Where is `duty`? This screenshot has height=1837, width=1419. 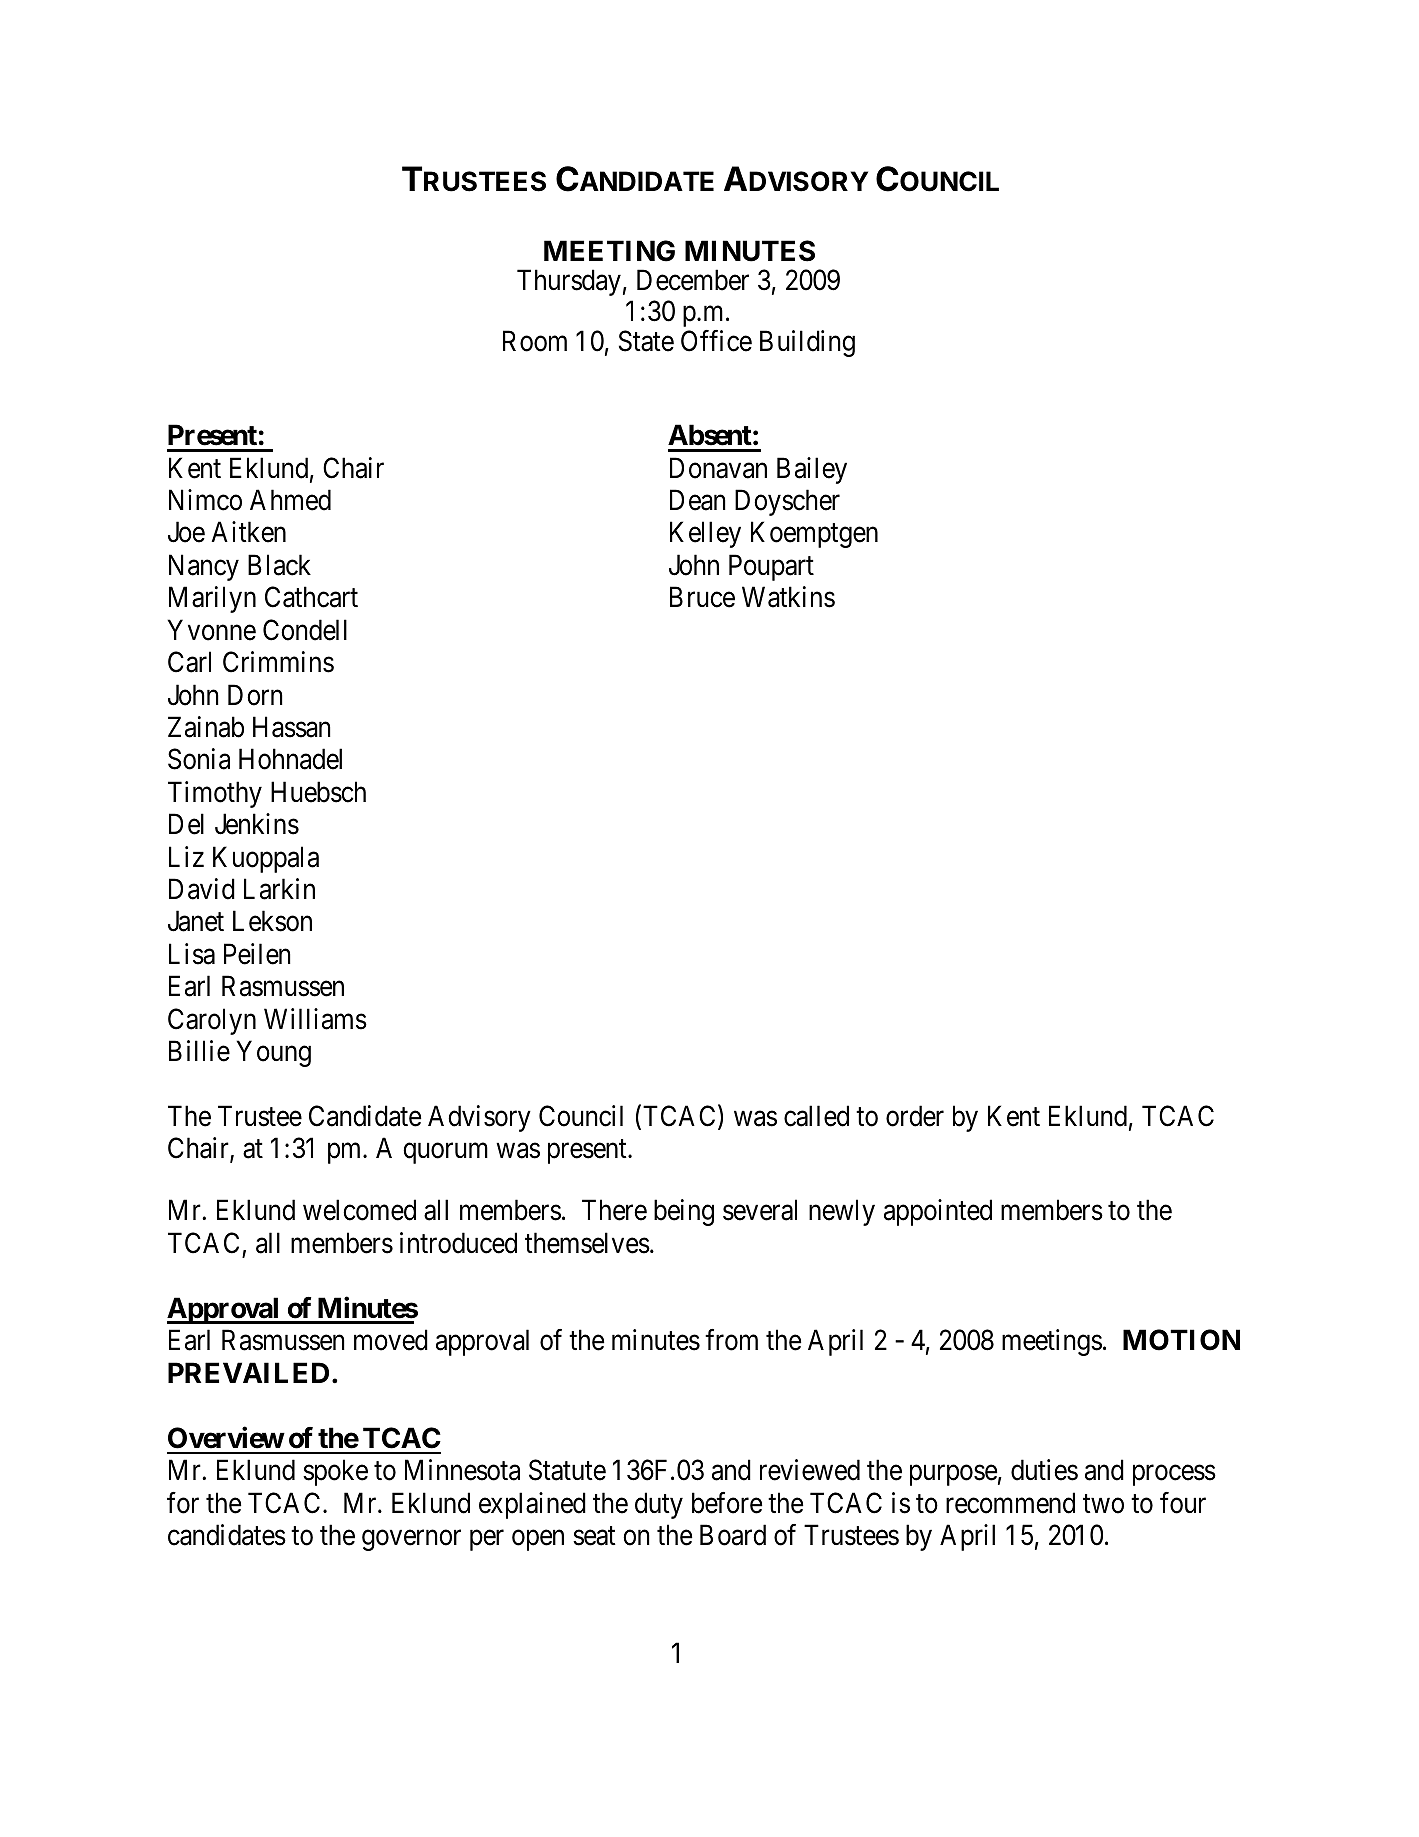 duty is located at coordinates (659, 1505).
